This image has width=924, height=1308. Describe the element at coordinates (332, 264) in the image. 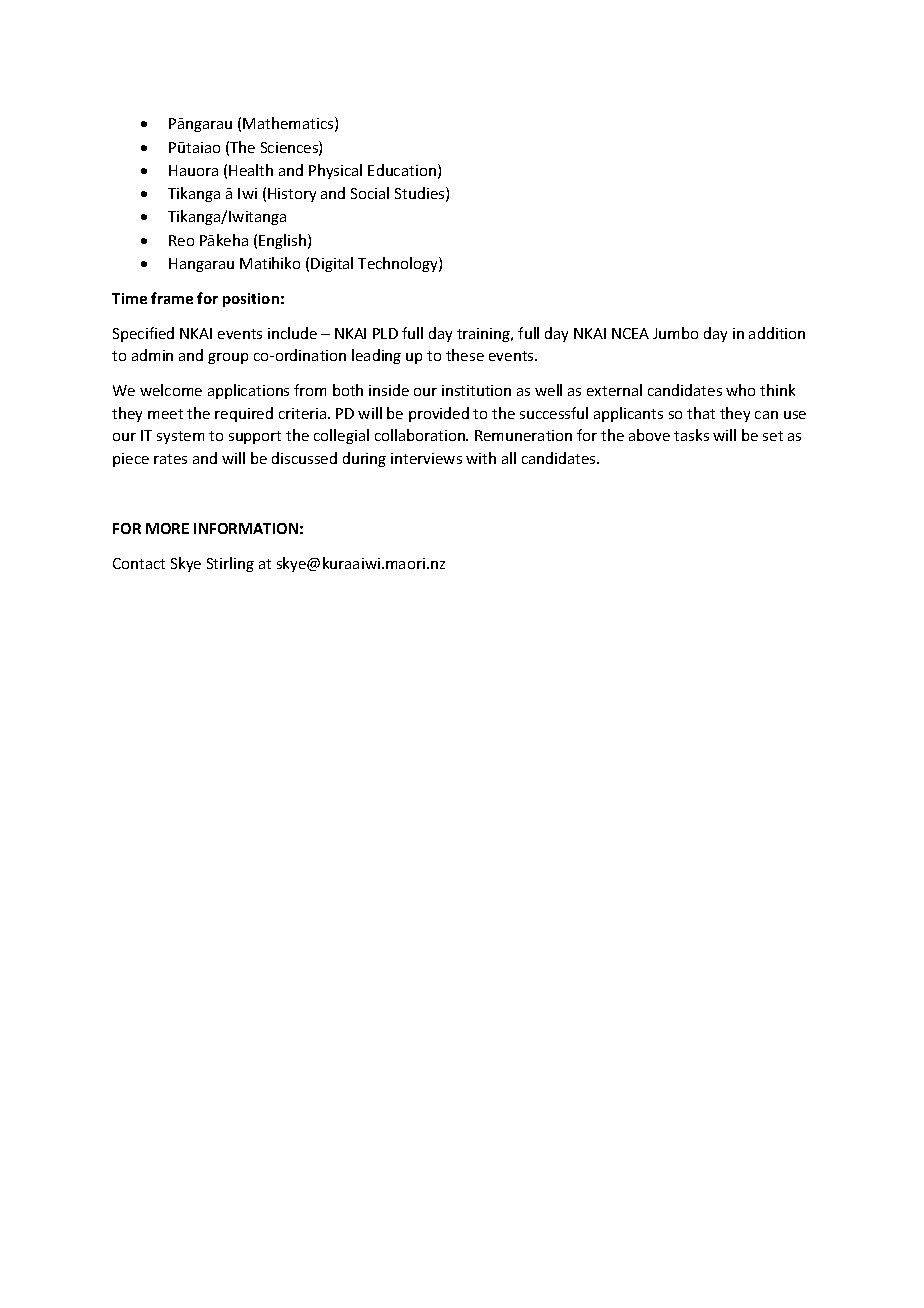

I see `Digital` at that location.
